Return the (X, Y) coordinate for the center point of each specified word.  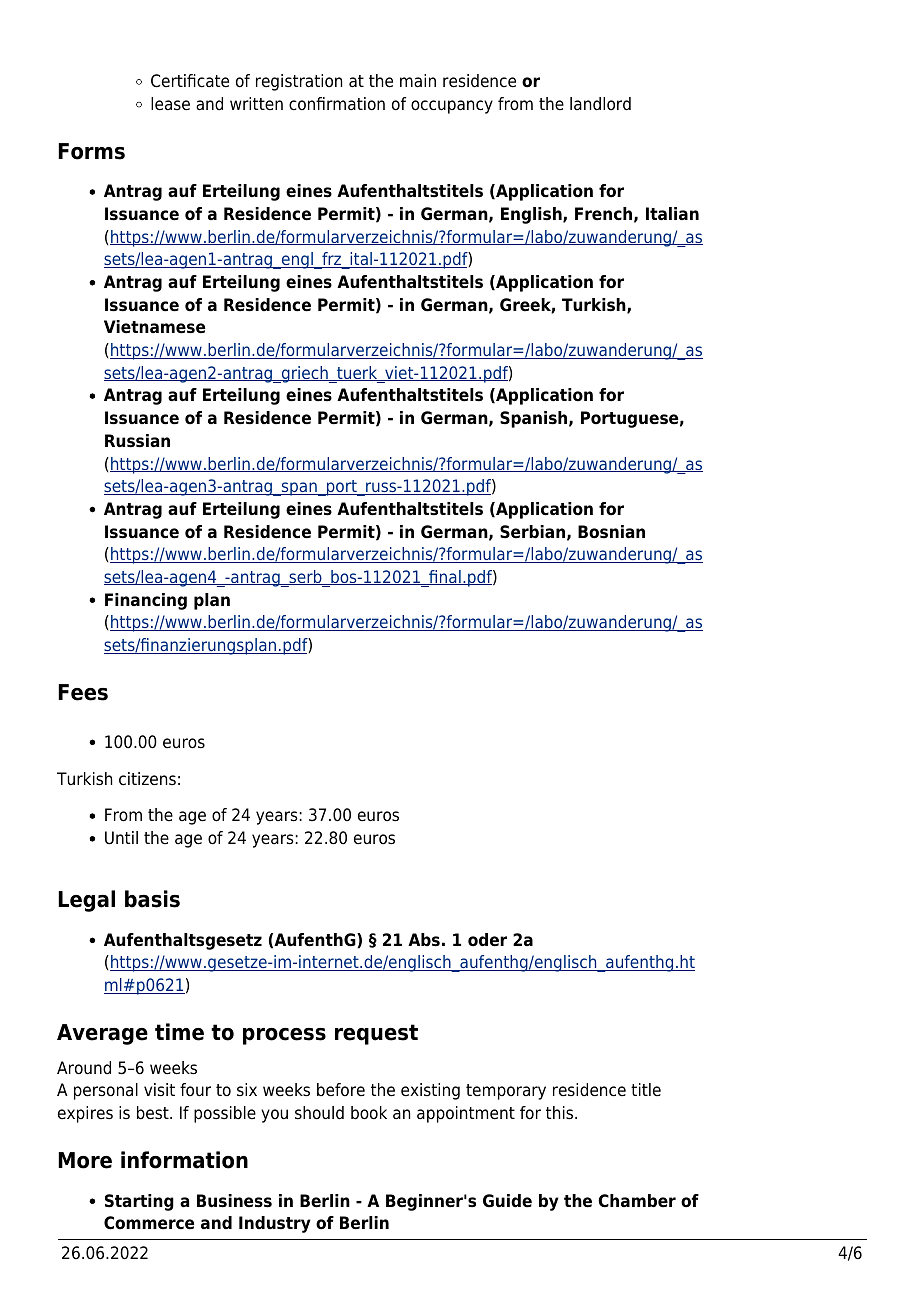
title (646, 1090)
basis (152, 899)
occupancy (452, 107)
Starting (139, 1202)
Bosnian (611, 532)
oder (487, 940)
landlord (600, 104)
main (418, 81)
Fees (83, 692)
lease (170, 104)
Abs (424, 940)
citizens (147, 779)
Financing (146, 601)
